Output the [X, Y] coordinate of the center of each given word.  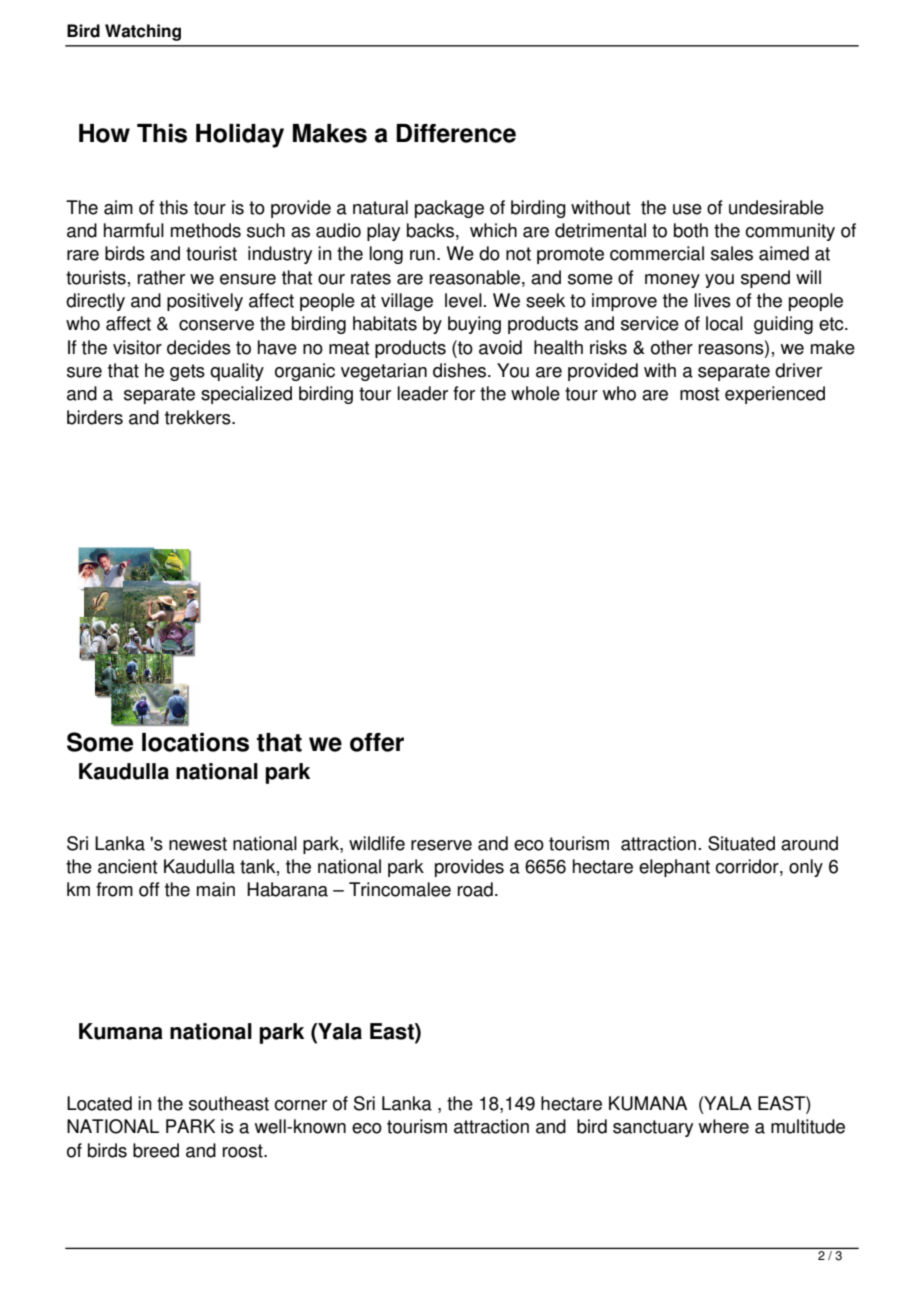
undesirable [776, 207]
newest [198, 844]
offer [377, 742]
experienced [775, 395]
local [724, 323]
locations [195, 742]
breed [156, 1150]
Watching [143, 32]
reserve [441, 845]
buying [474, 325]
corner [300, 1105]
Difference [456, 133]
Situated [741, 843]
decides [199, 347]
